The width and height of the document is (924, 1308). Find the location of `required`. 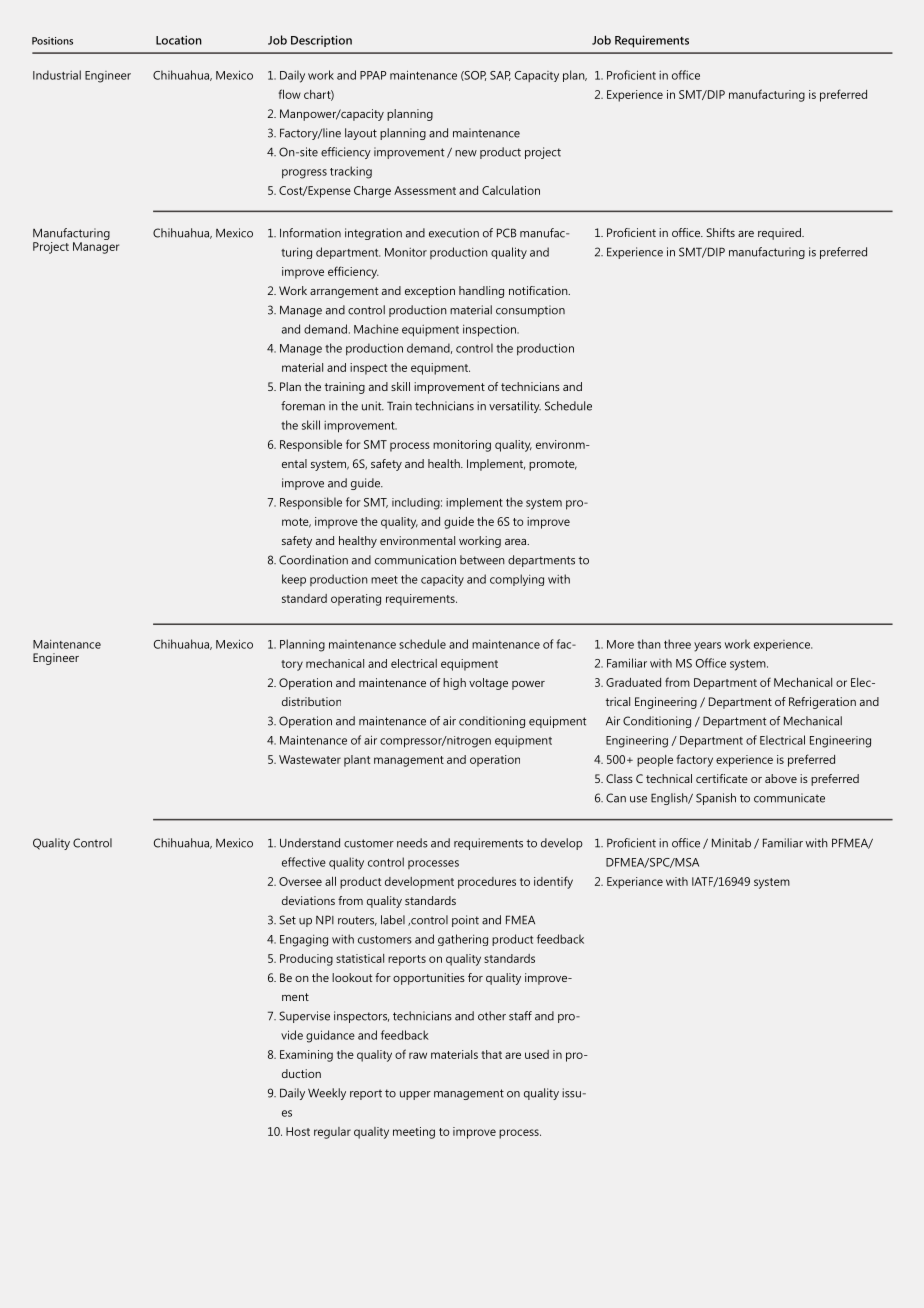

required is located at coordinates (780, 234).
